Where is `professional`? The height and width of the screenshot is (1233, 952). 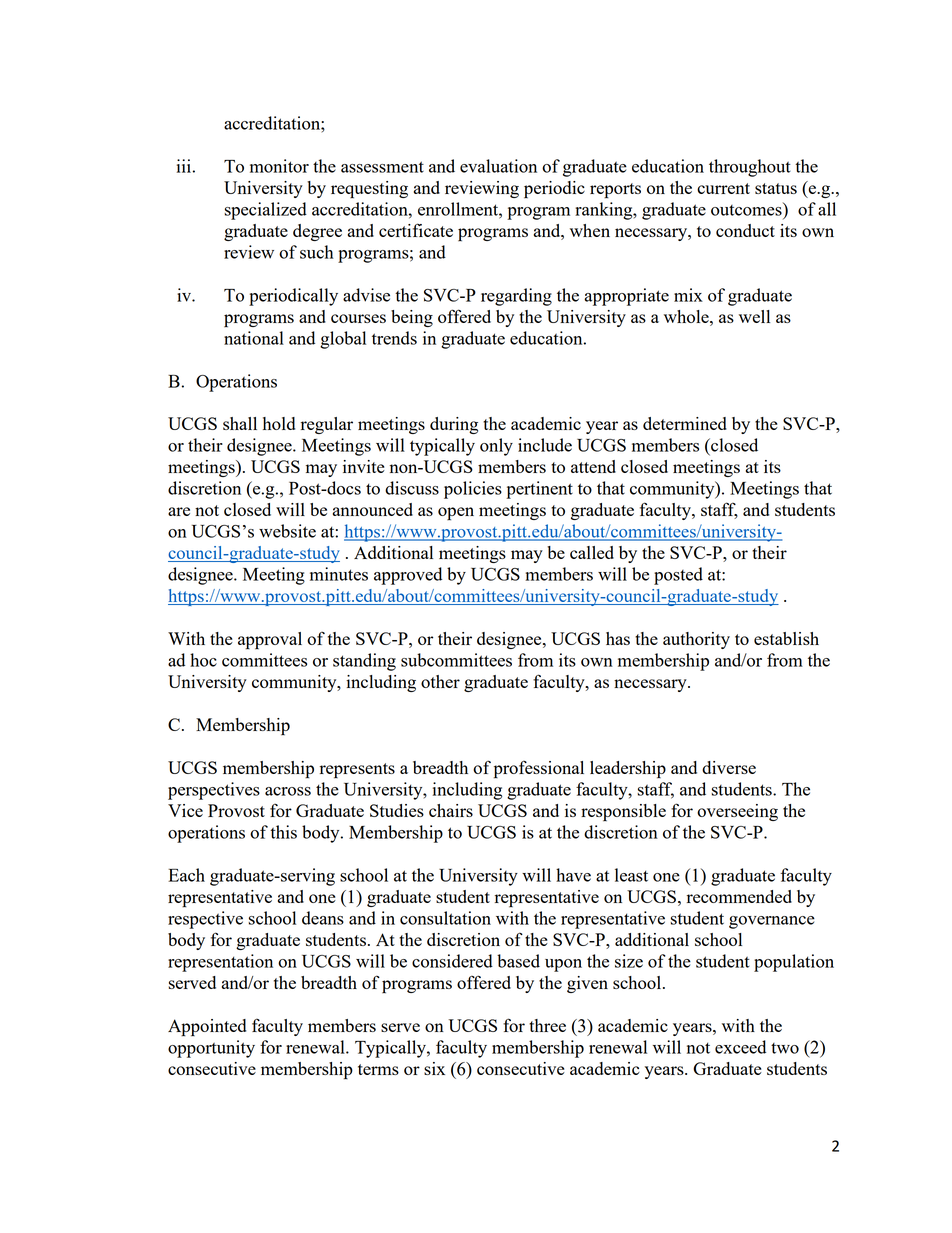
professional is located at coordinates (539, 769).
